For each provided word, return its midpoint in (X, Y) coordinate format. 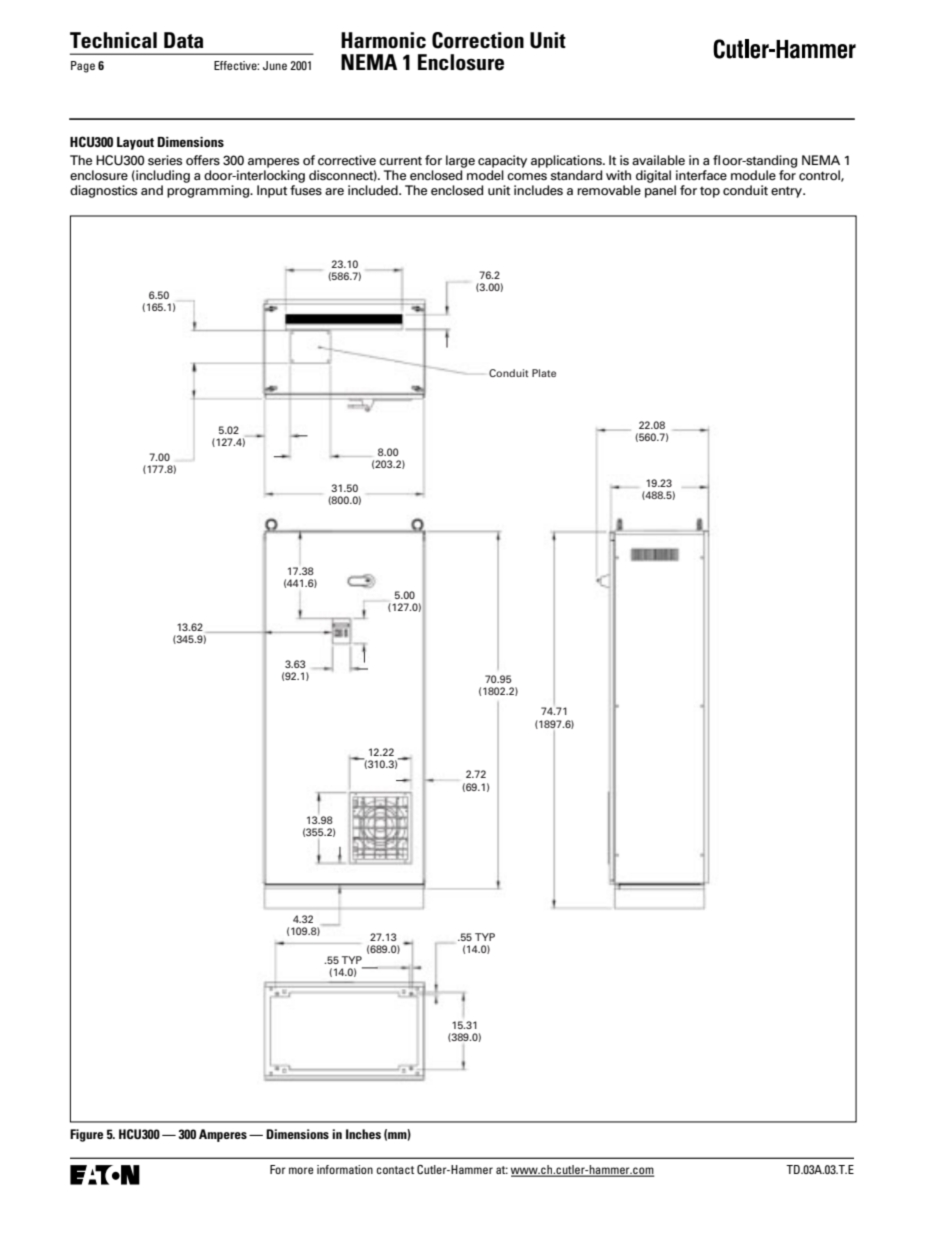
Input (272, 191)
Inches (363, 1134)
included (374, 190)
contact (395, 1170)
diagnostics (103, 191)
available (658, 160)
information (345, 1169)
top (710, 192)
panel (660, 191)
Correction (478, 40)
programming (209, 191)
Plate (544, 373)
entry (787, 192)
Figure (86, 1135)
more (301, 1170)
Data (183, 40)
